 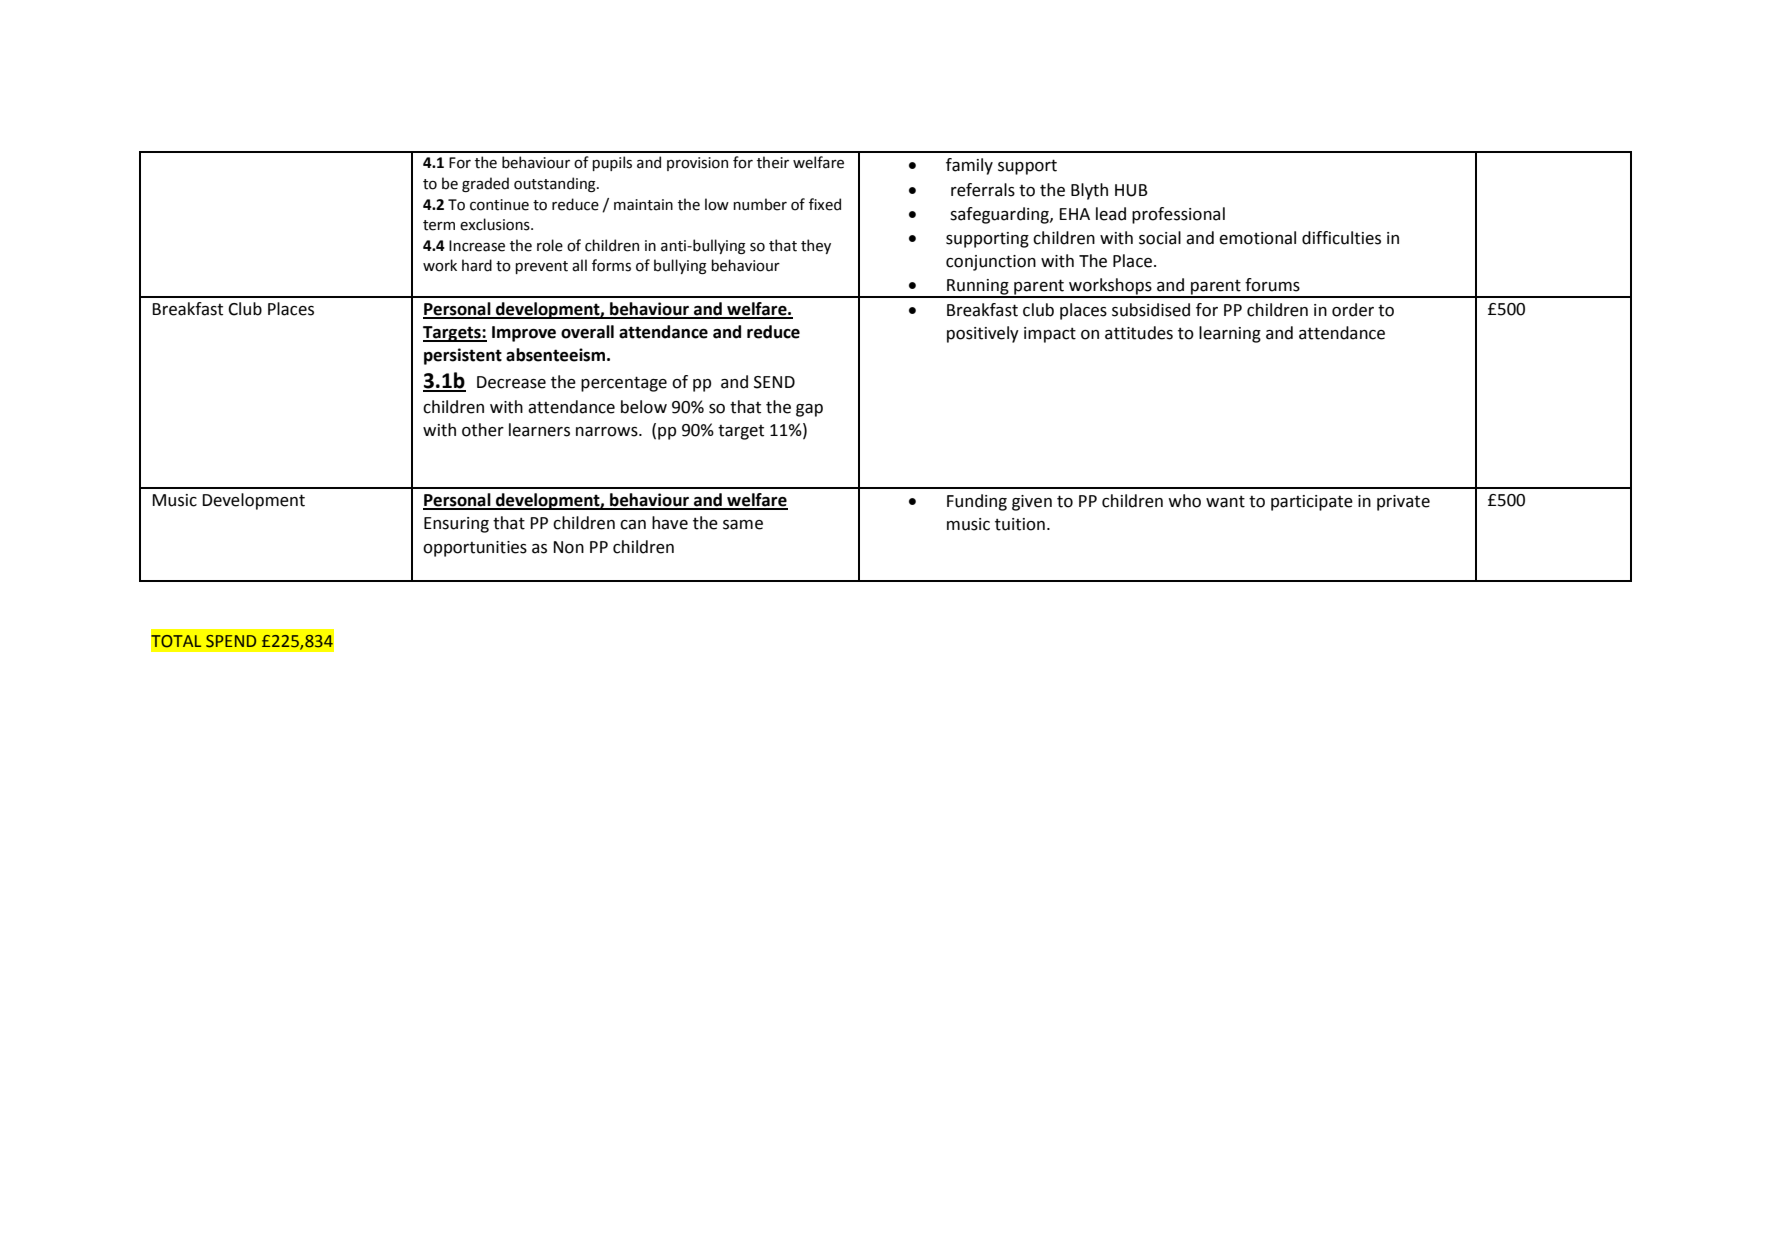 I want to click on Decrease, so click(x=511, y=382).
